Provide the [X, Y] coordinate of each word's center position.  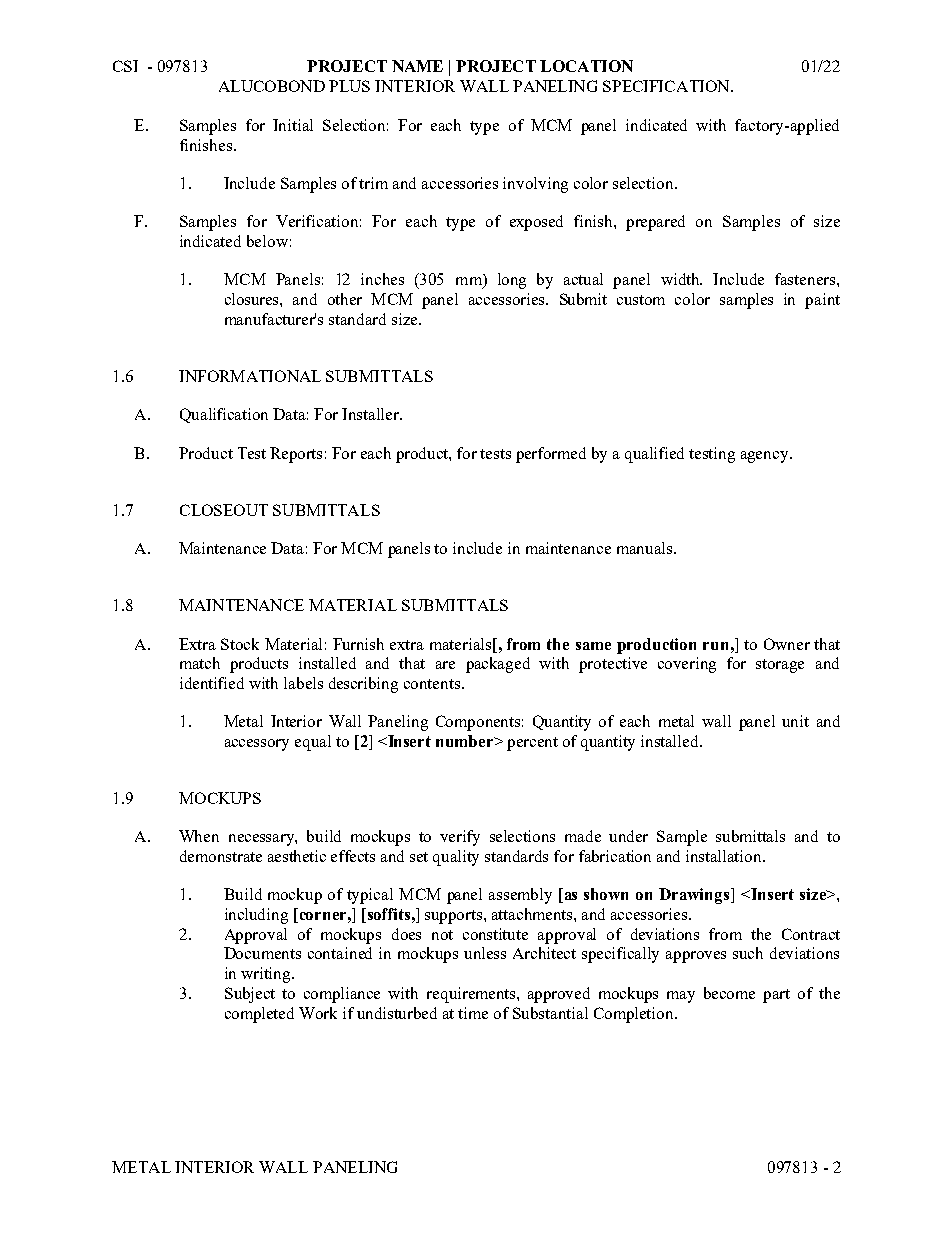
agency [766, 457]
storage [780, 666]
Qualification [224, 415]
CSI [125, 66]
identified [212, 683]
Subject [250, 995]
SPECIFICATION [667, 86]
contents [433, 684]
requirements [472, 995]
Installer [372, 414]
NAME [417, 66]
